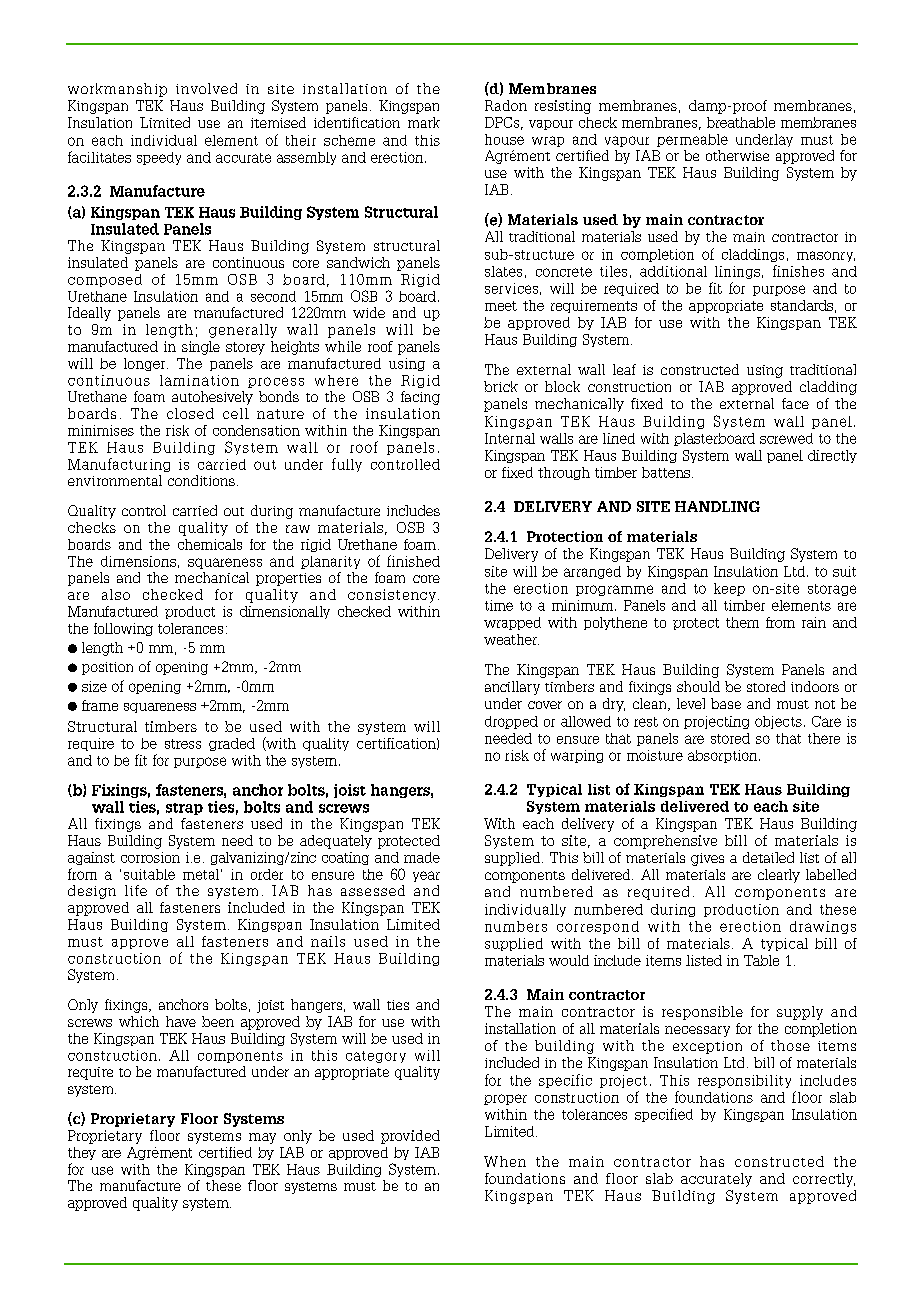 Image resolution: width=924 pixels, height=1307 pixels. Describe the element at coordinates (159, 158) in the image. I see `speedy` at that location.
